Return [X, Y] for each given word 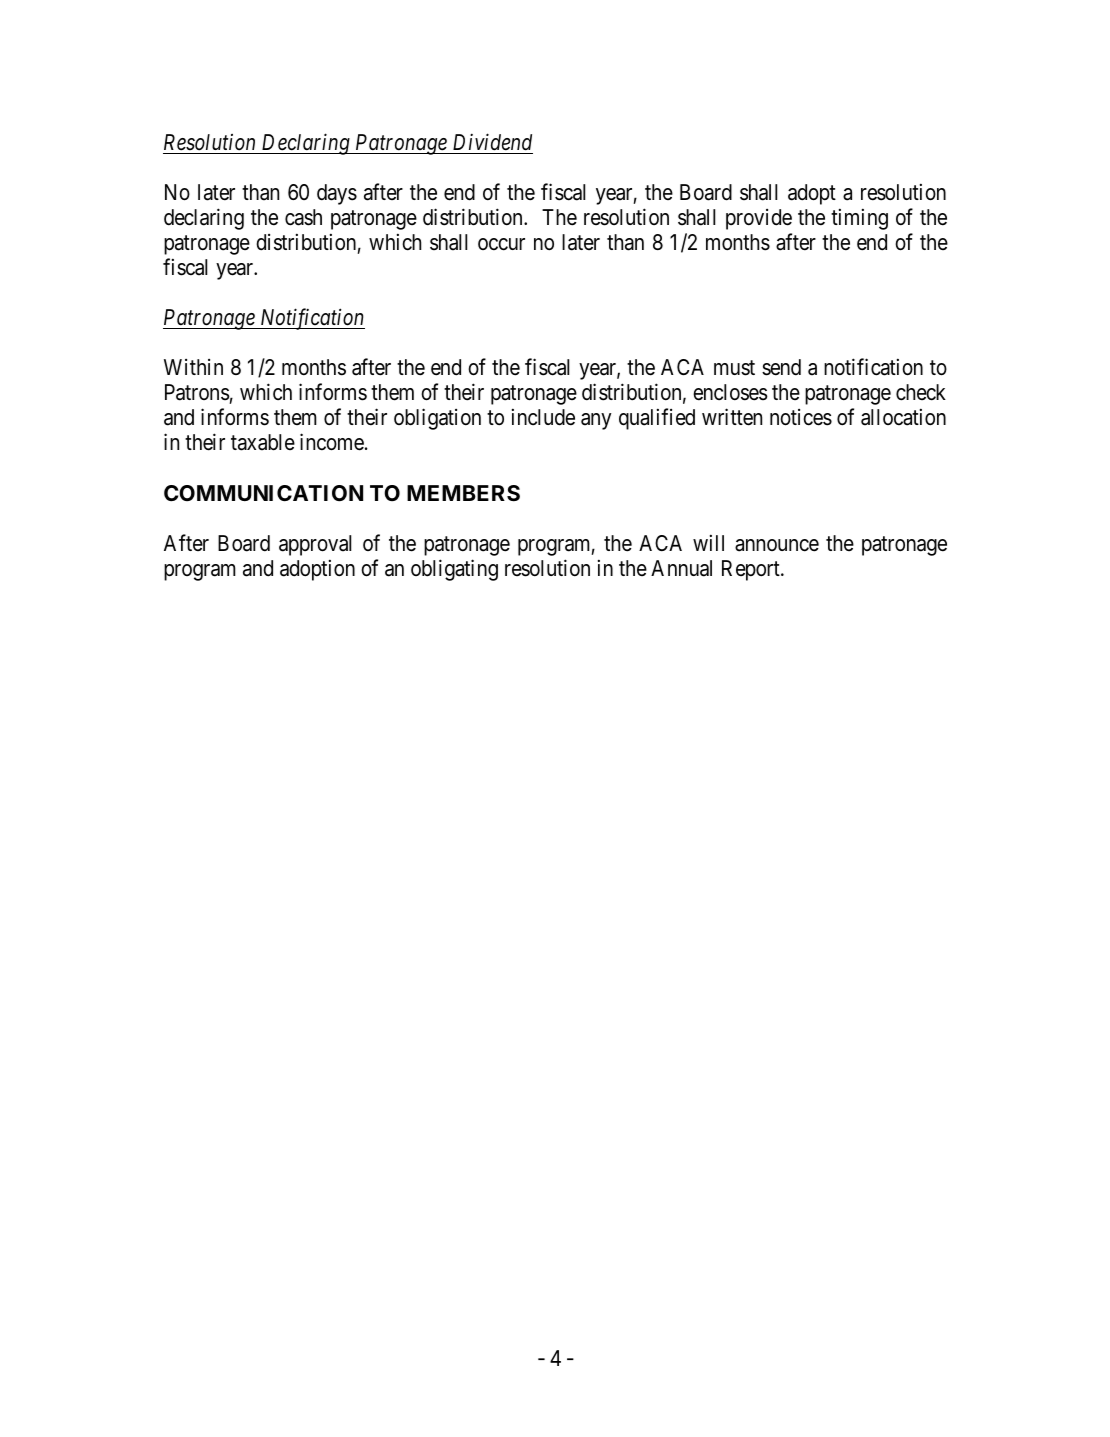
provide [759, 219]
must [734, 368]
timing [859, 219]
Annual [681, 568]
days [337, 194]
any [596, 421]
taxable [263, 442]
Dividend [492, 142]
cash [303, 217]
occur [501, 244]
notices [801, 417]
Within [193, 367]
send [781, 367]
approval [315, 545]
